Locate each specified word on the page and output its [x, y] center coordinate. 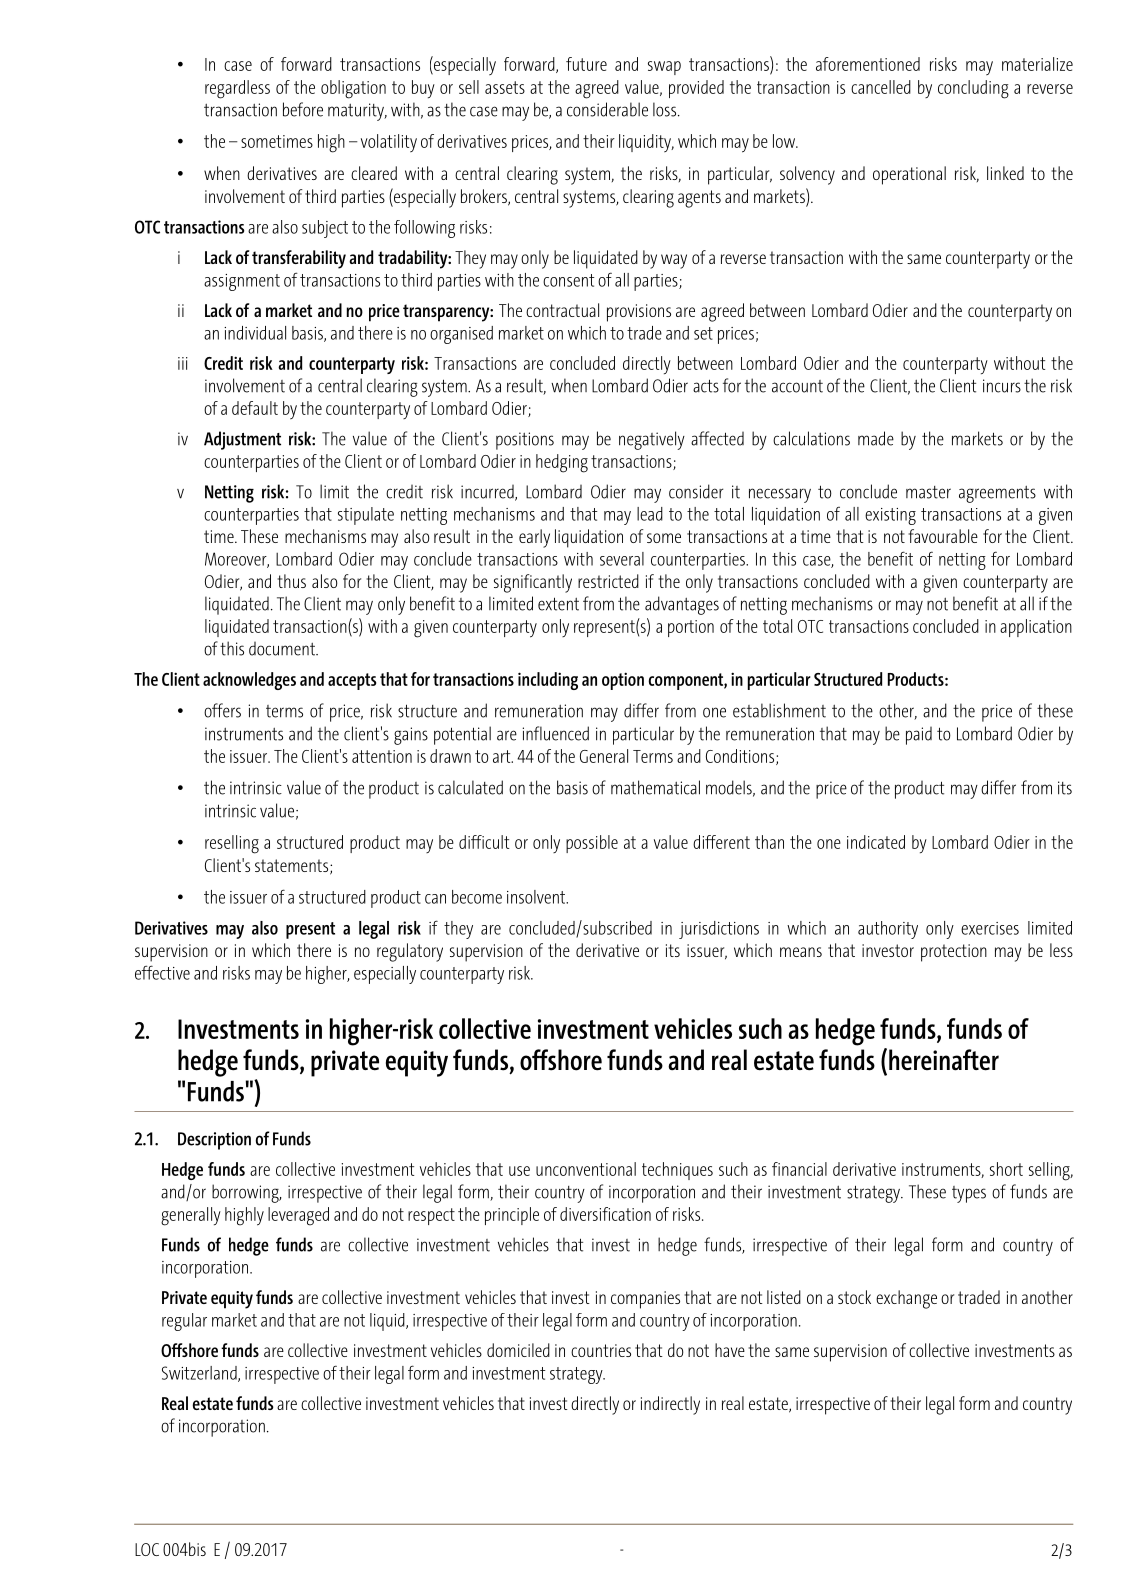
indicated [876, 842]
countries [601, 1350]
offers [222, 710]
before [303, 109]
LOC [147, 1549]
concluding [973, 89]
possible [592, 844]
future [586, 64]
